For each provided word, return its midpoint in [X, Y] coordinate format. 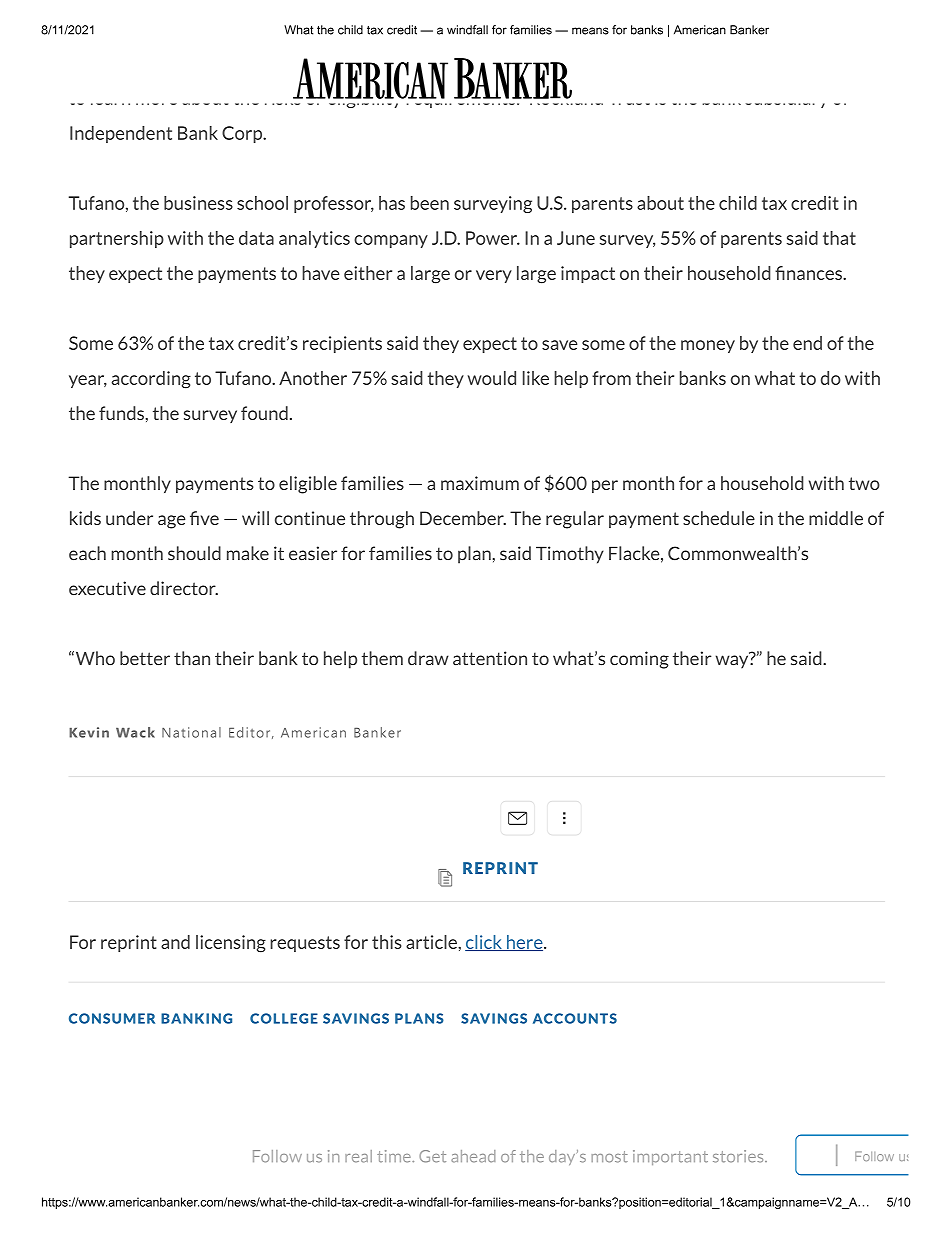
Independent [121, 134]
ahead [473, 1156]
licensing [231, 944]
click [484, 943]
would [492, 378]
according [151, 380]
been [430, 203]
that [839, 238]
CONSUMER [112, 1018]
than [192, 658]
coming [639, 660]
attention [490, 658]
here [525, 943]
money [708, 346]
